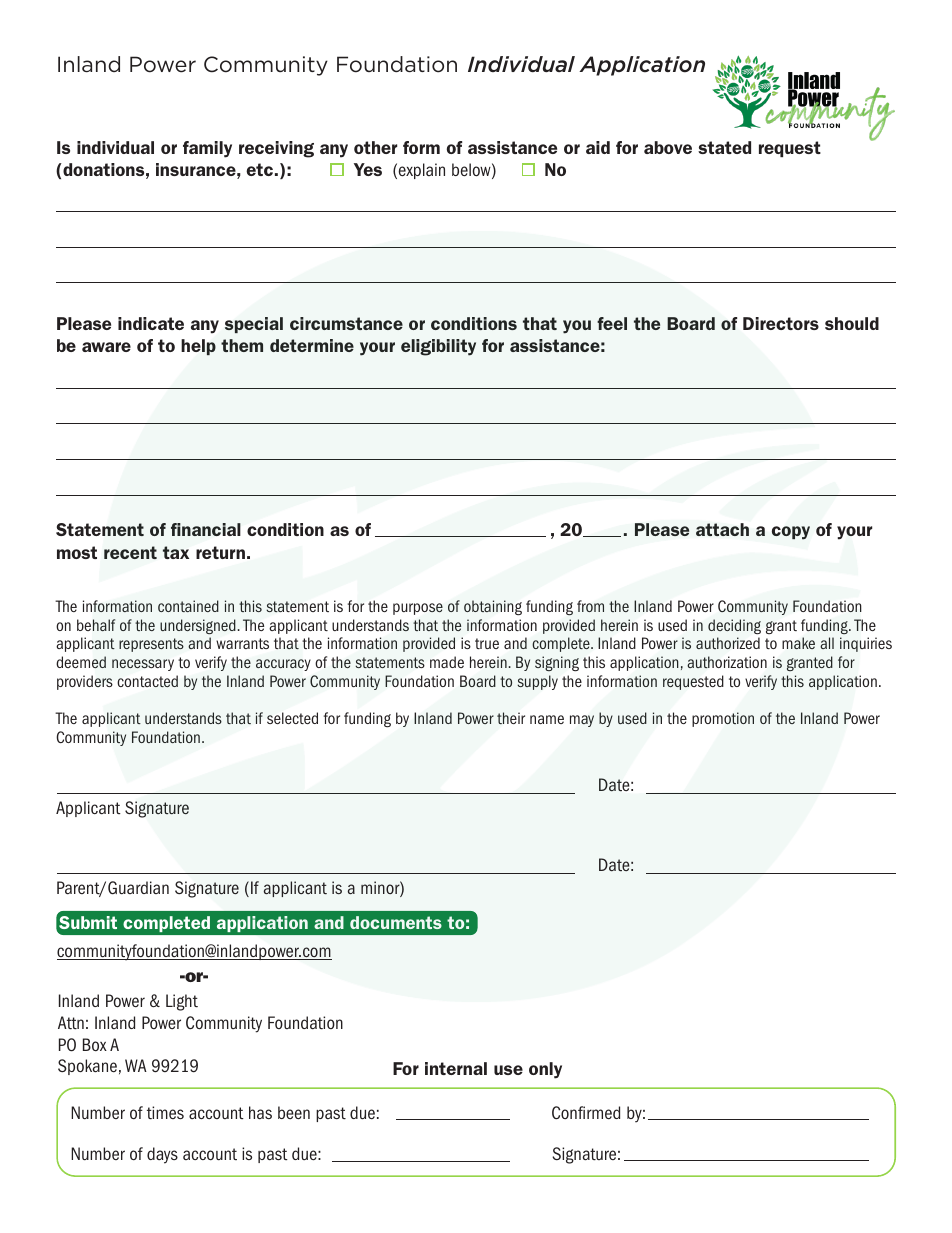 Image resolution: width=952 pixels, height=1233 pixels. I want to click on stated, so click(724, 147).
